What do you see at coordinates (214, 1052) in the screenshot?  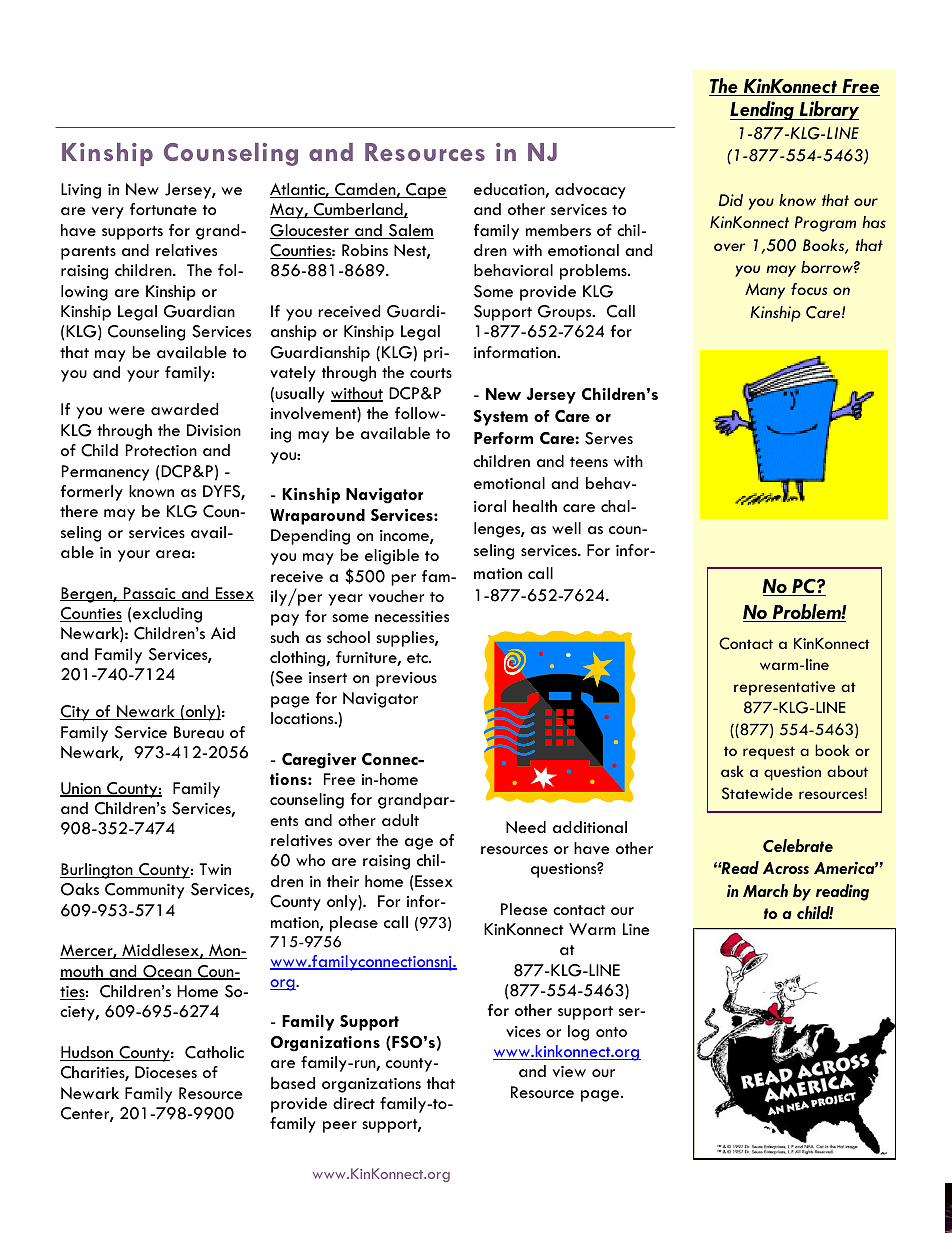 I see `Catholic` at bounding box center [214, 1052].
